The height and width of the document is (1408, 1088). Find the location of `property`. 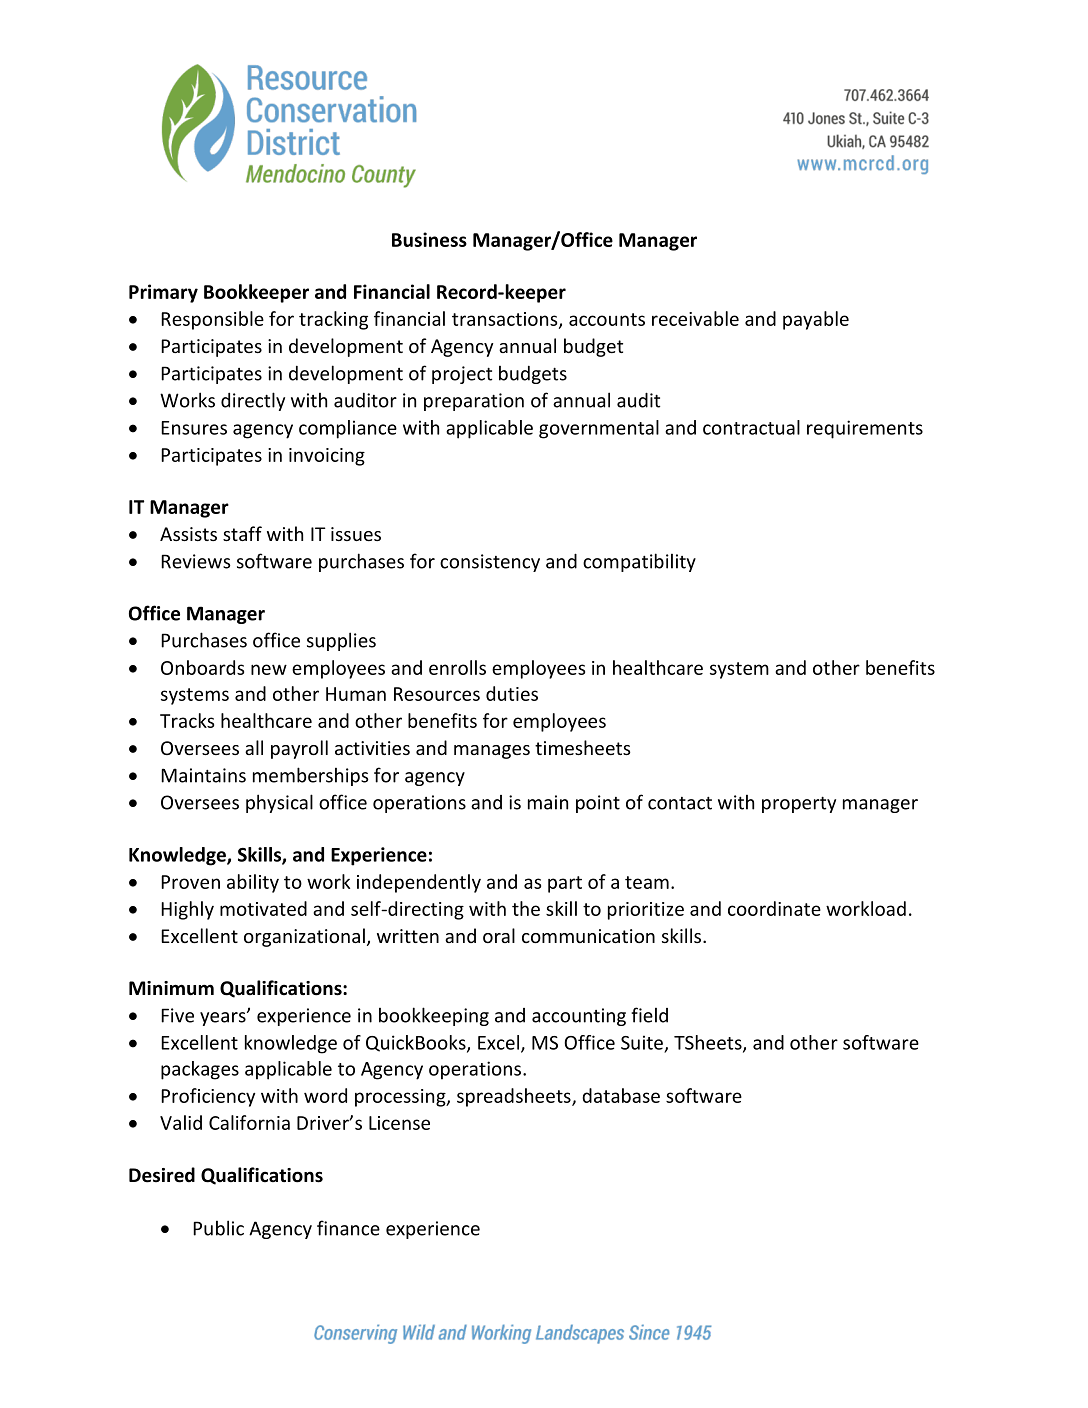

property is located at coordinates (799, 804).
